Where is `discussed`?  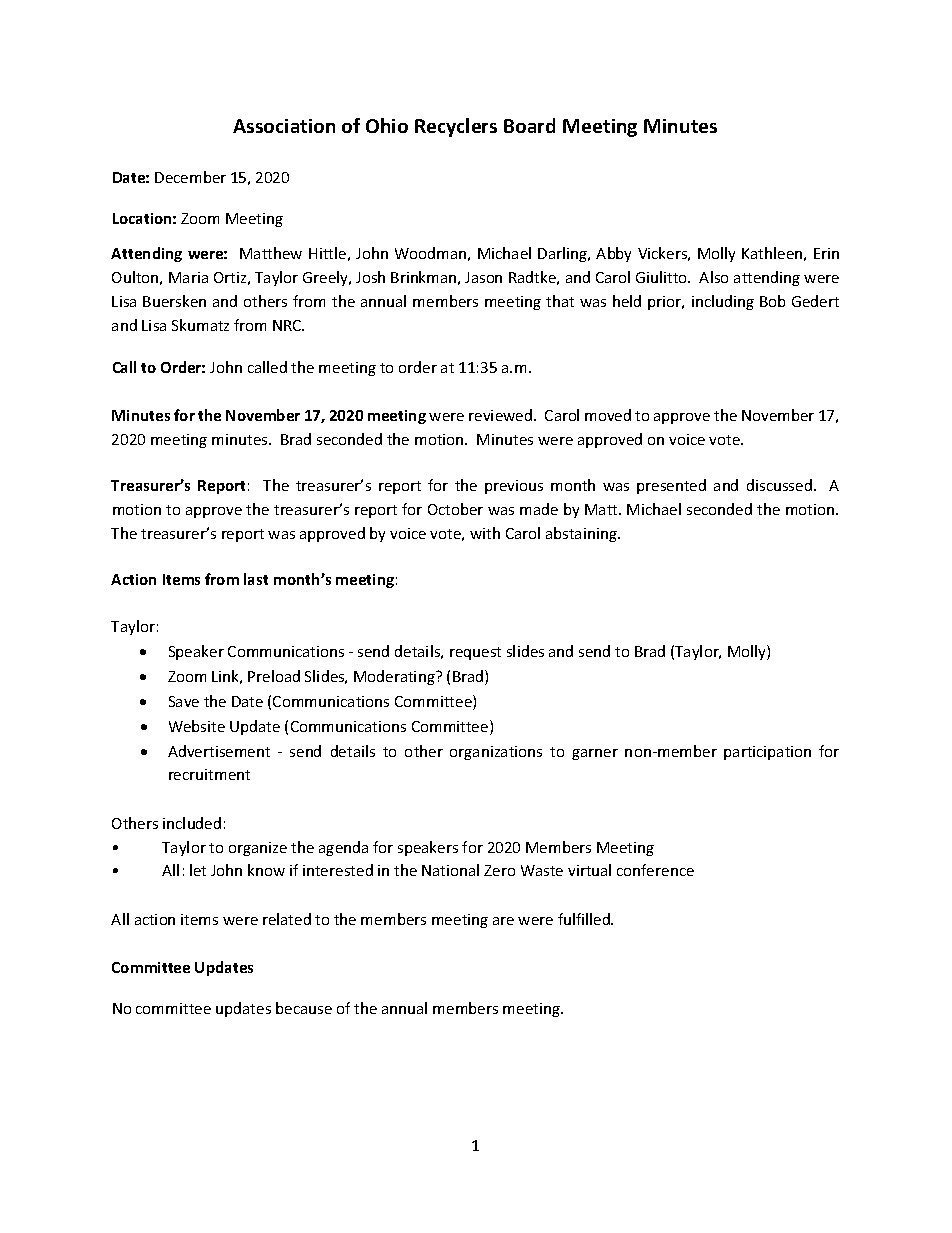
discussed is located at coordinates (779, 485).
